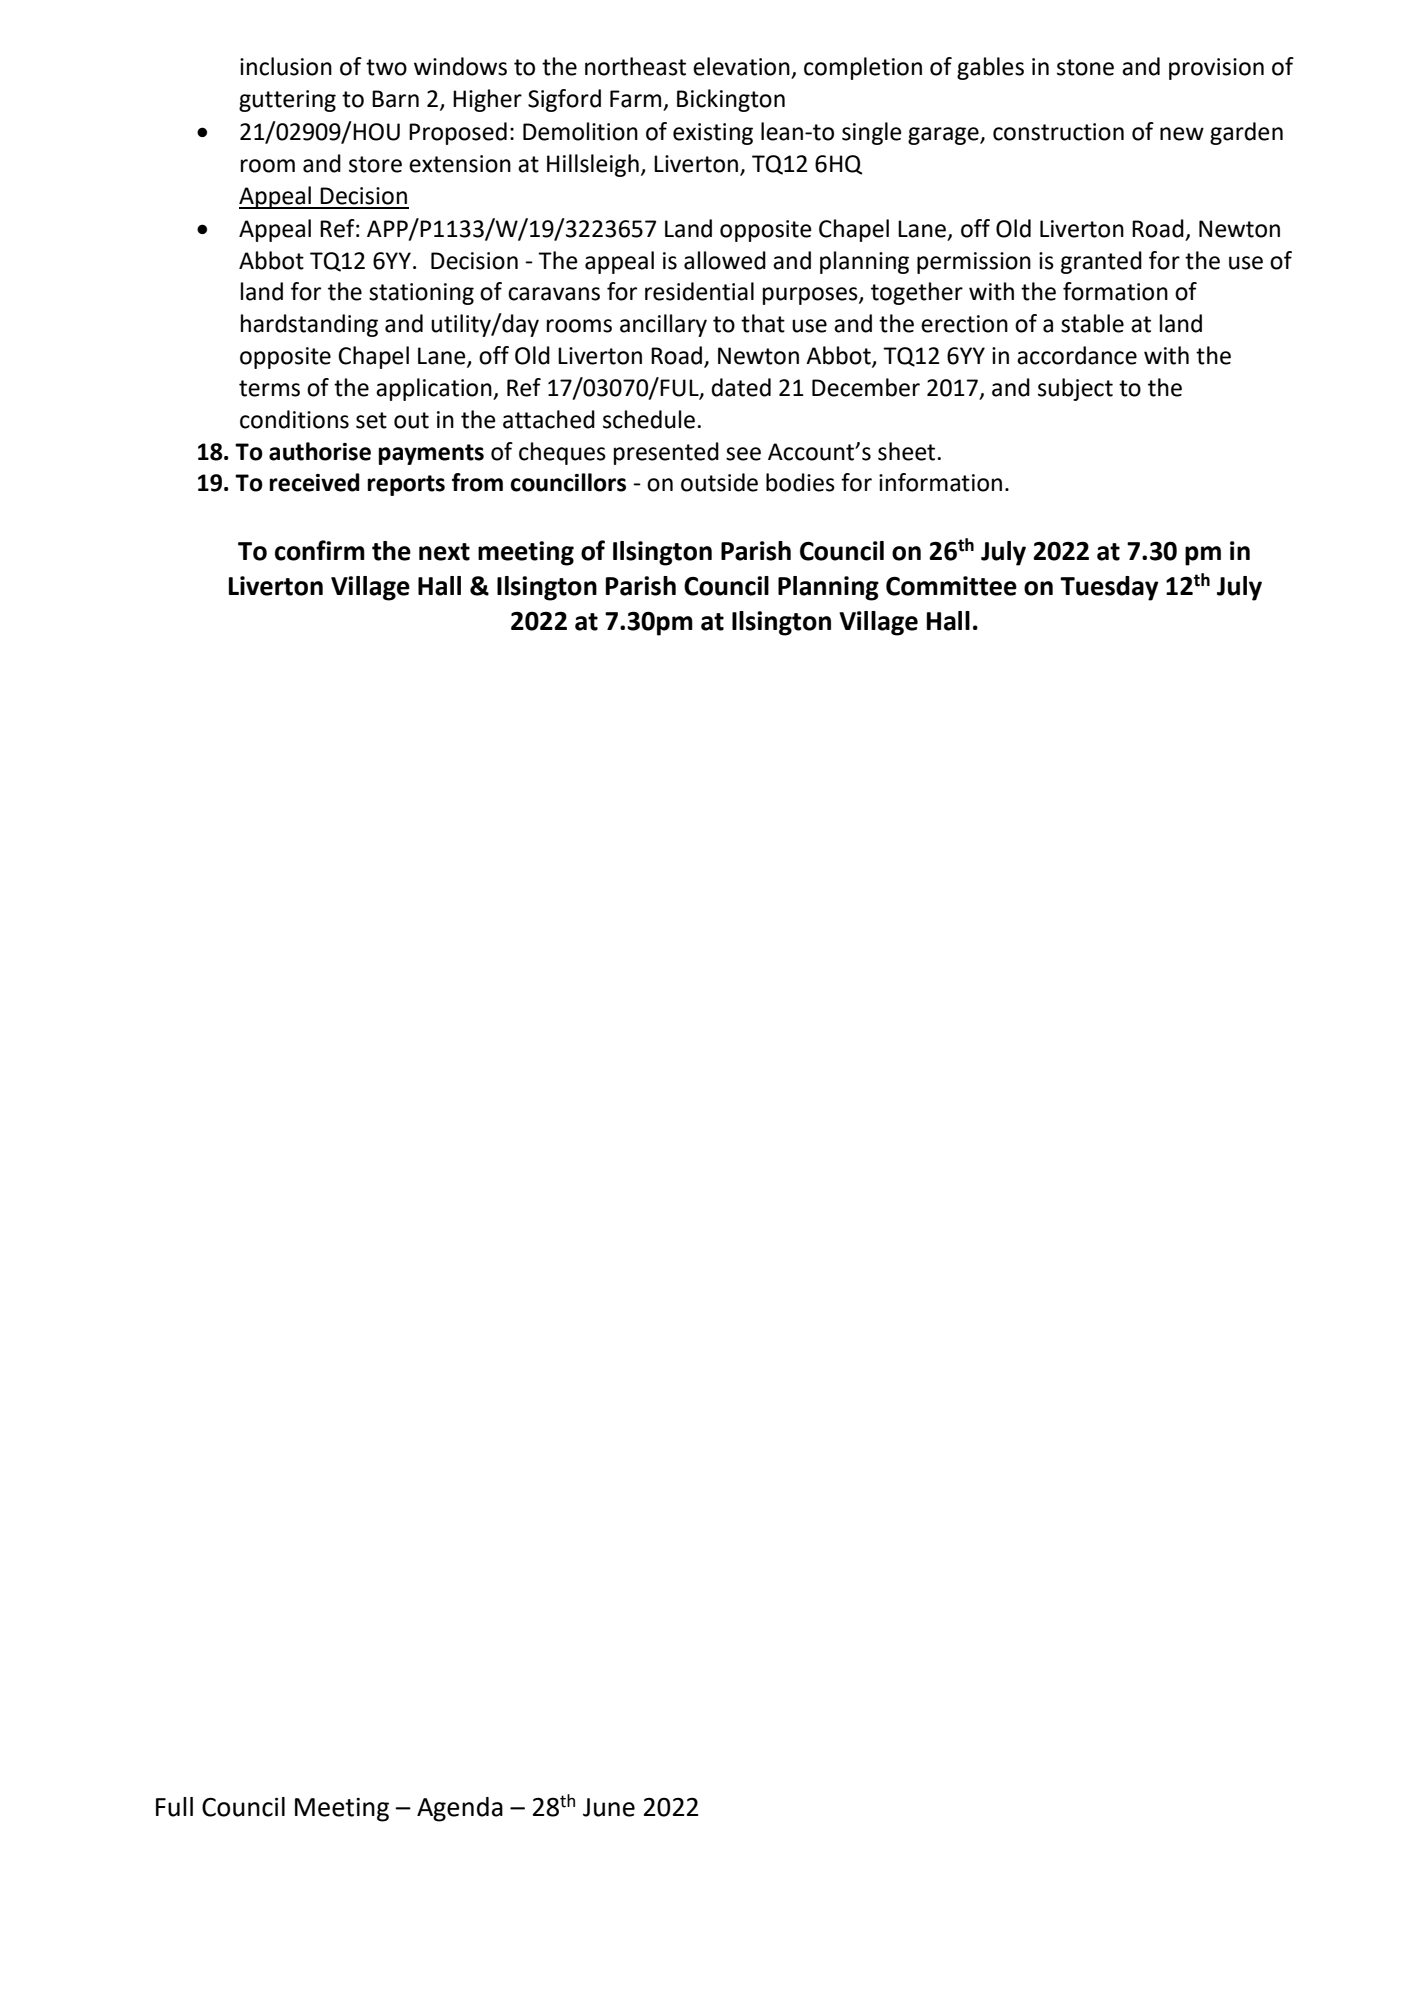 Image resolution: width=1410 pixels, height=1994 pixels. What do you see at coordinates (719, 482) in the page?
I see `outside` at bounding box center [719, 482].
